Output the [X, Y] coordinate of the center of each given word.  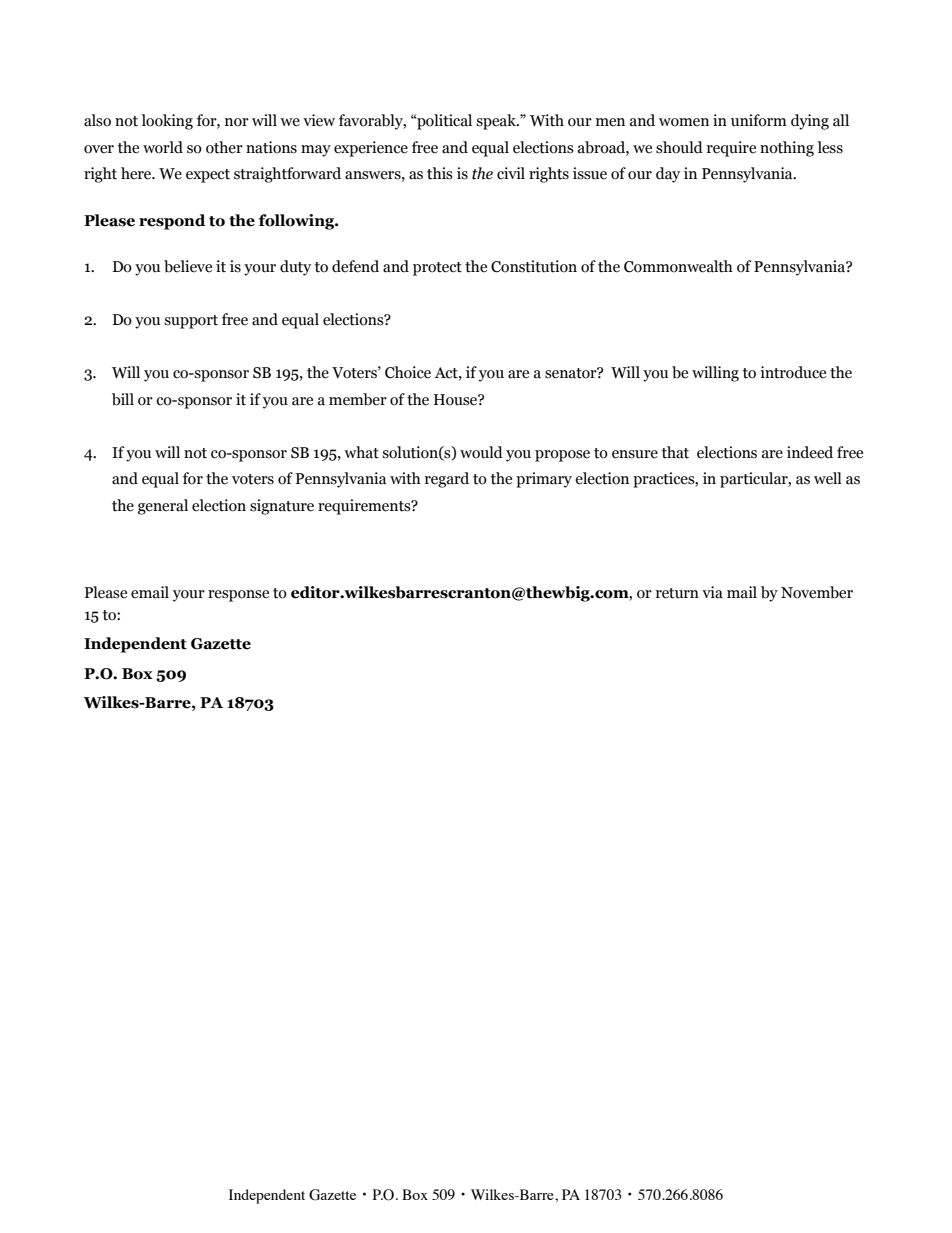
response [238, 596]
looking [167, 122]
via [712, 592]
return [677, 593]
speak [497, 122]
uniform [759, 120]
